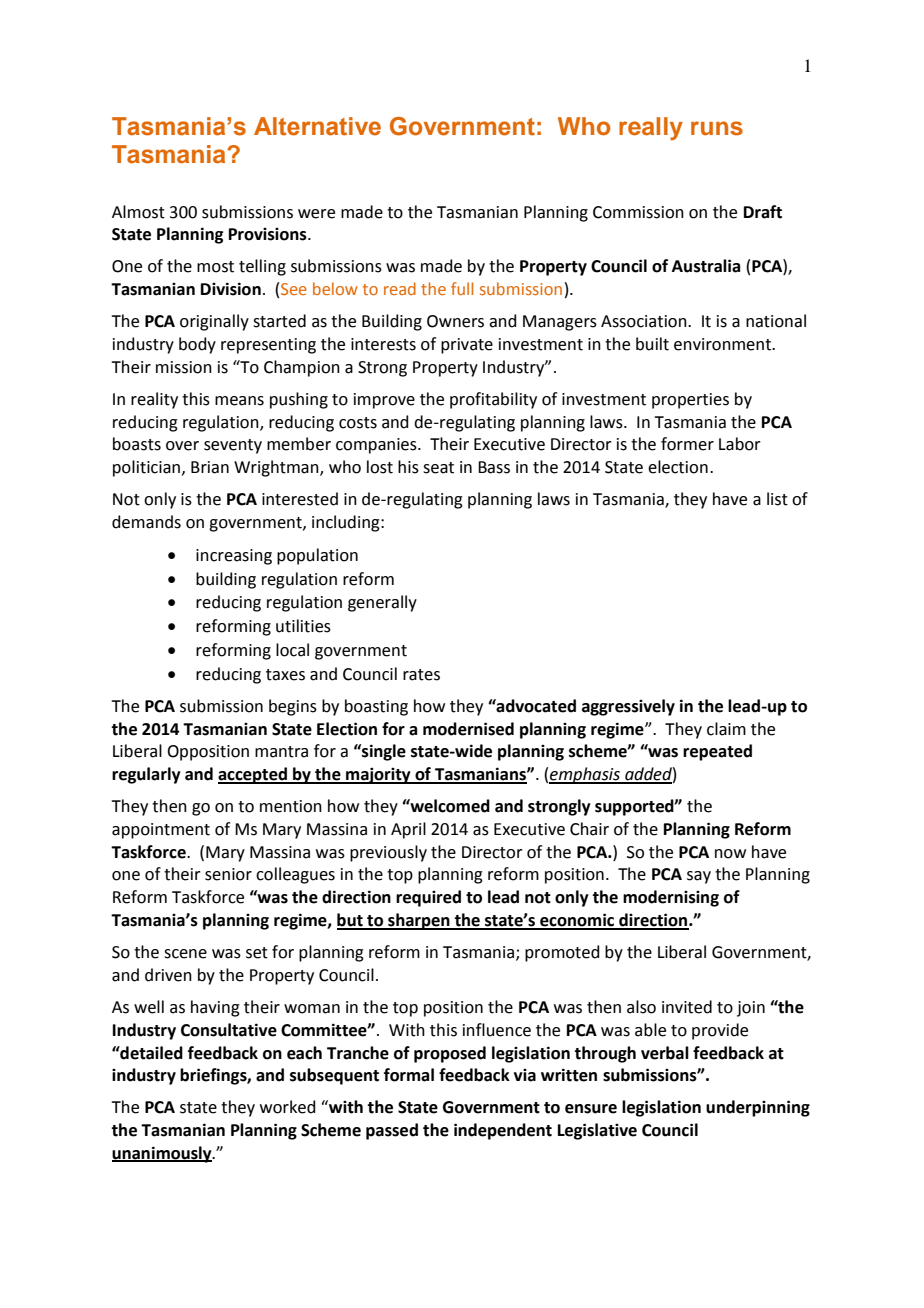 This screenshot has height=1308, width=924. Describe the element at coordinates (717, 128) in the screenshot. I see `runs` at that location.
